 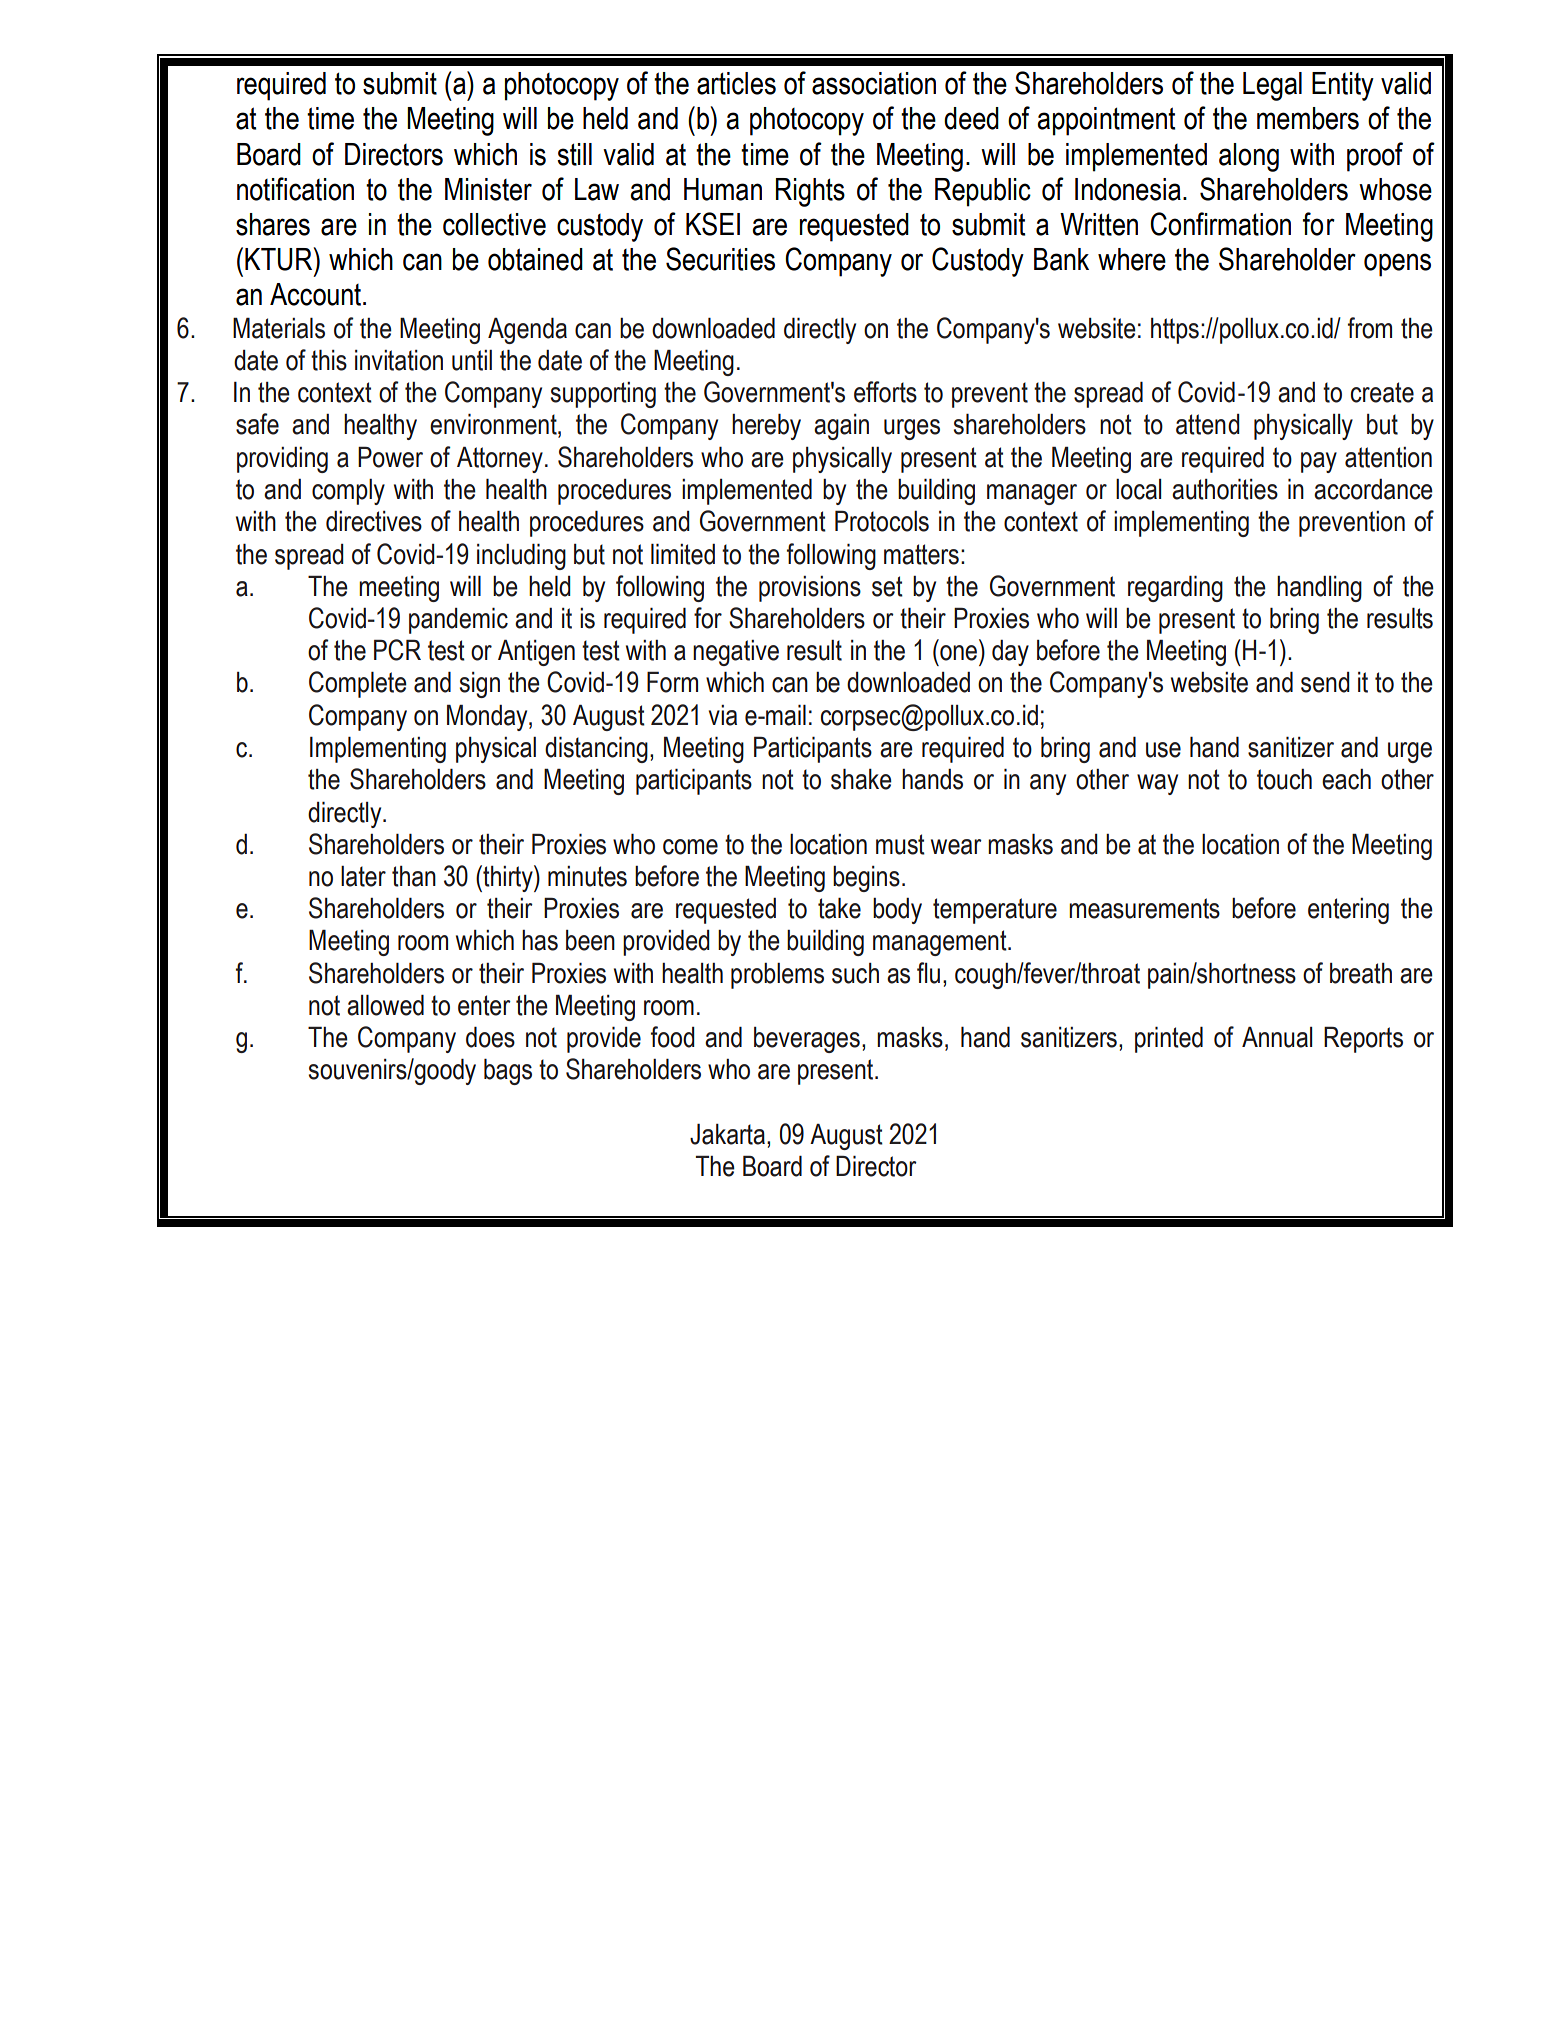 What do you see at coordinates (1277, 1037) in the page?
I see `Annual` at bounding box center [1277, 1037].
